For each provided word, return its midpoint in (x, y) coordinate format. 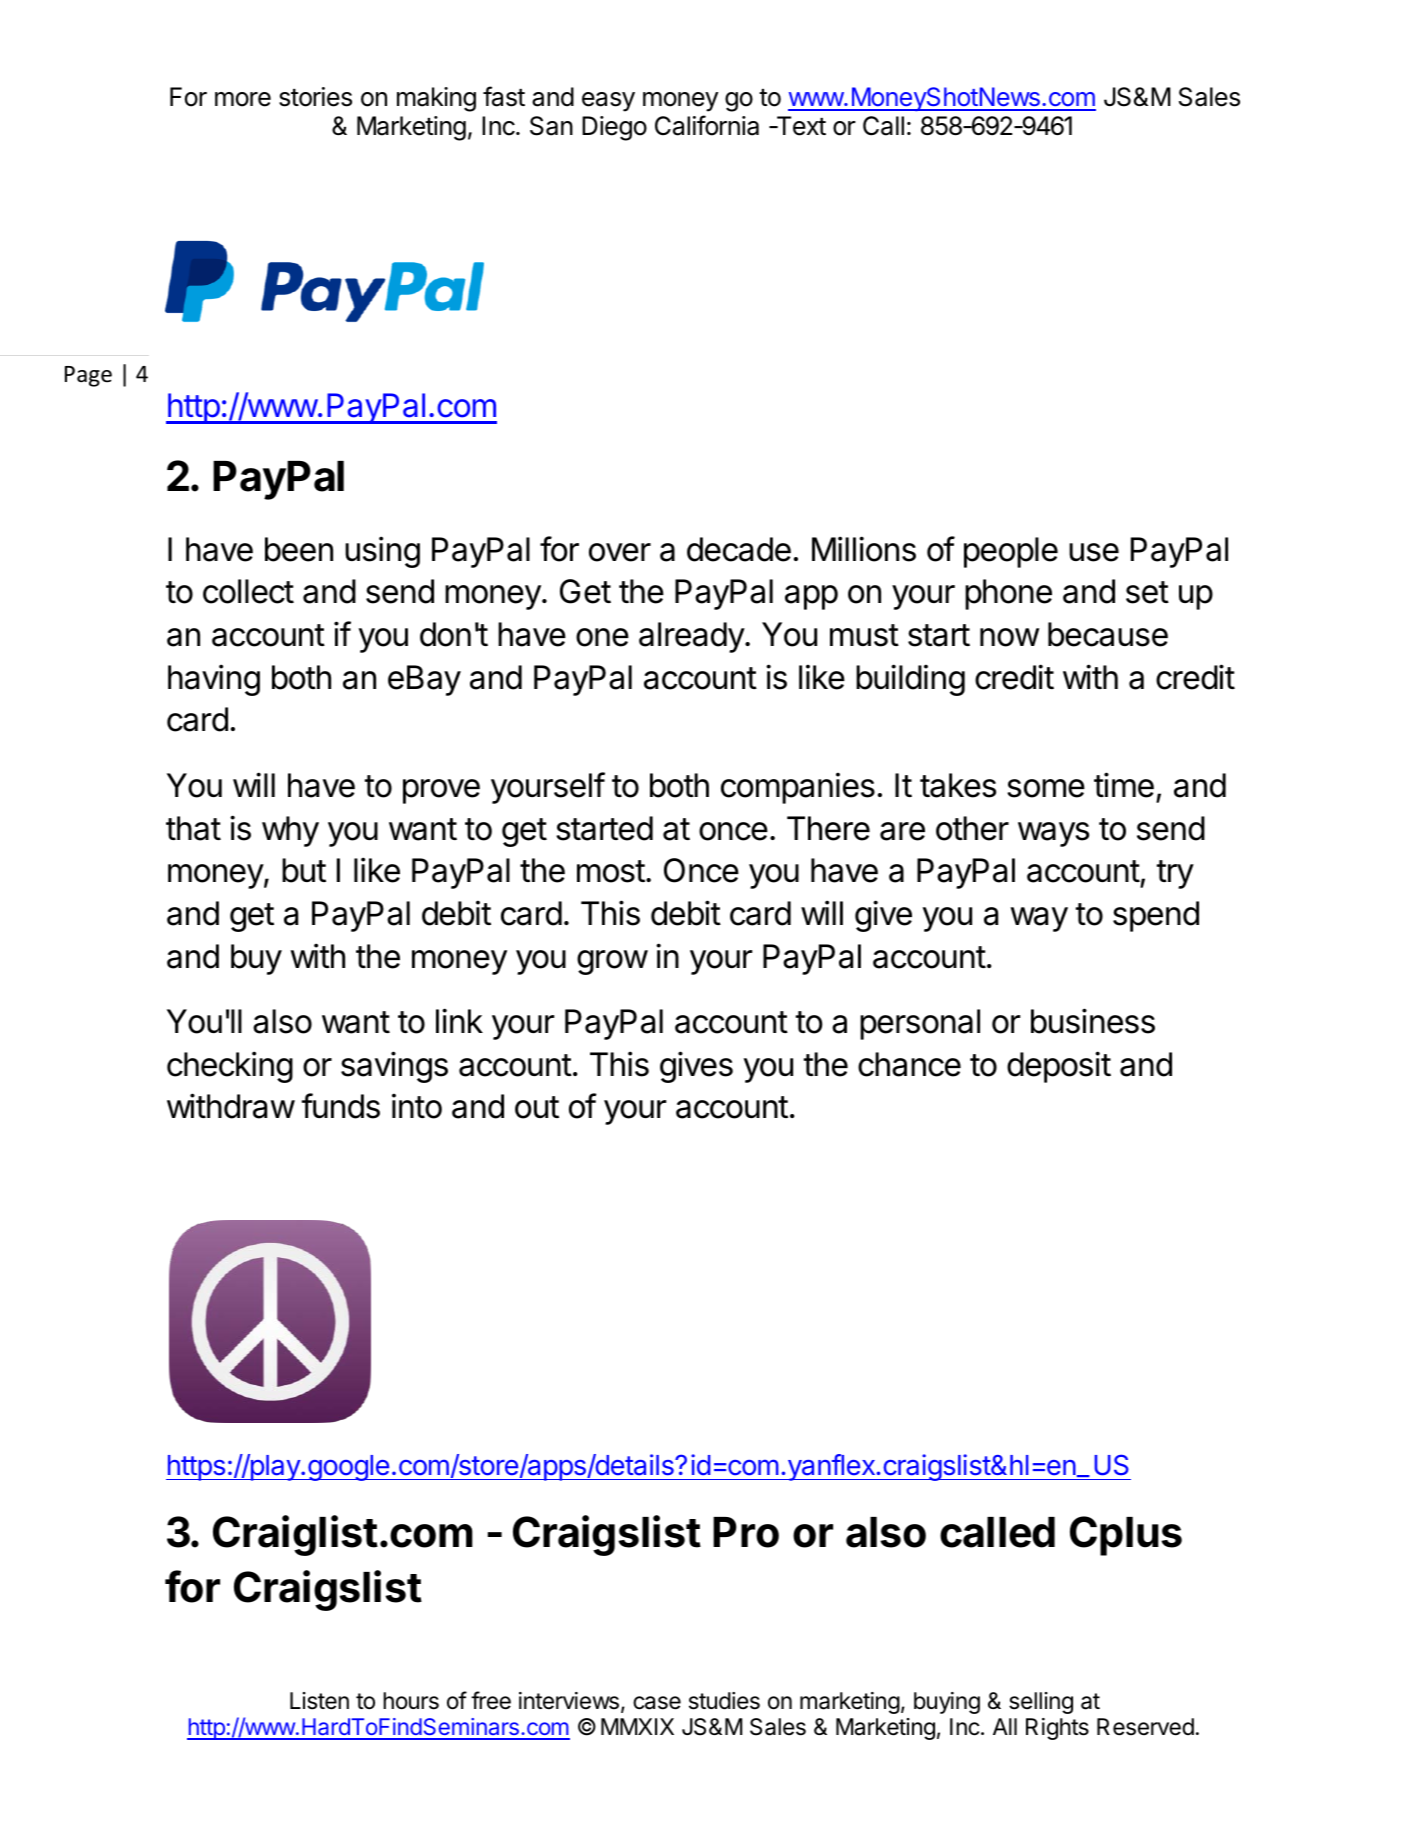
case (657, 1703)
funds (341, 1106)
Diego (614, 128)
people (1011, 552)
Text (800, 126)
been (299, 549)
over (620, 552)
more (243, 99)
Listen (319, 1701)
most (611, 871)
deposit (1059, 1067)
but (304, 870)
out (537, 1107)
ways (1053, 834)
